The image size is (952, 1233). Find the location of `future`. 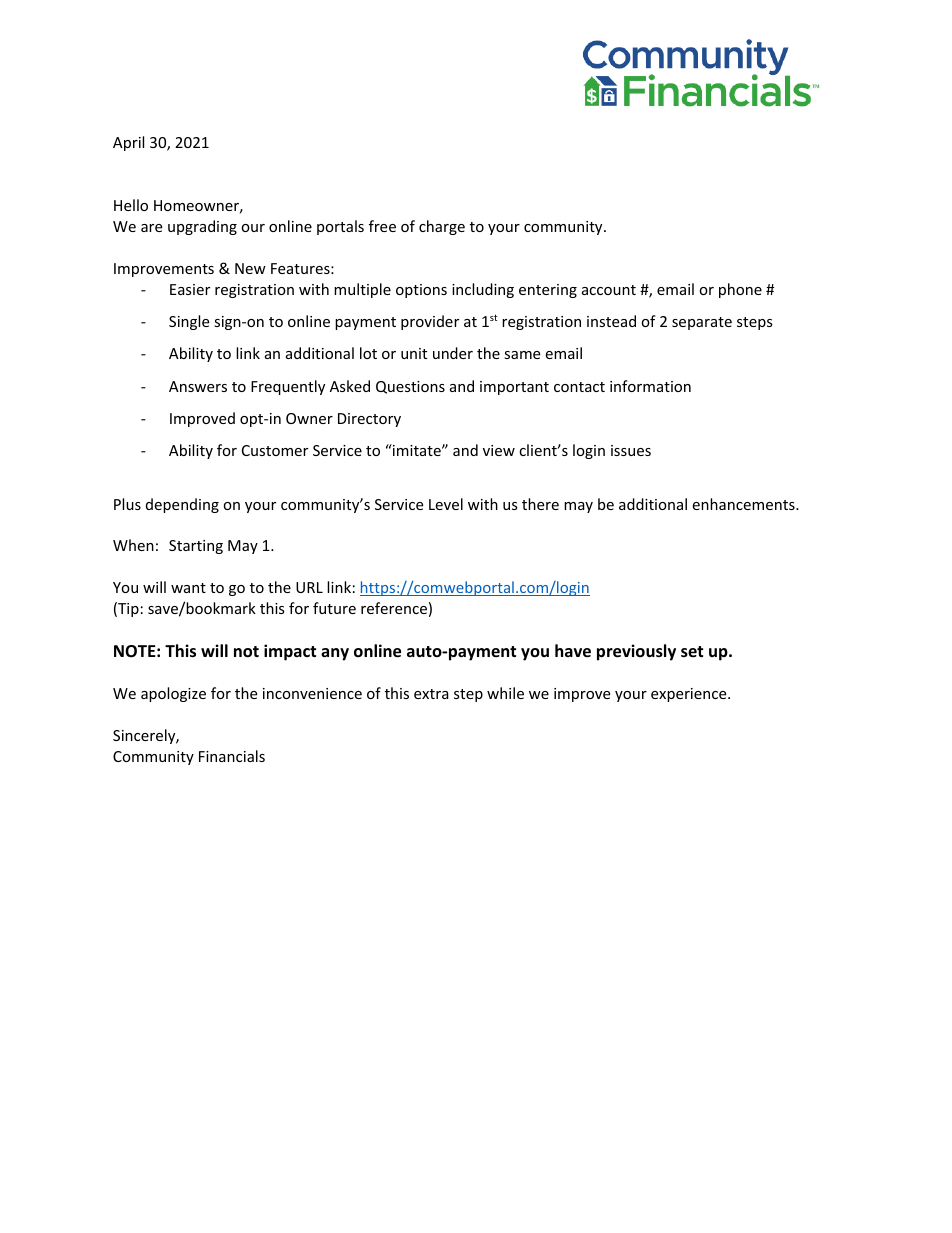

future is located at coordinates (334, 608).
